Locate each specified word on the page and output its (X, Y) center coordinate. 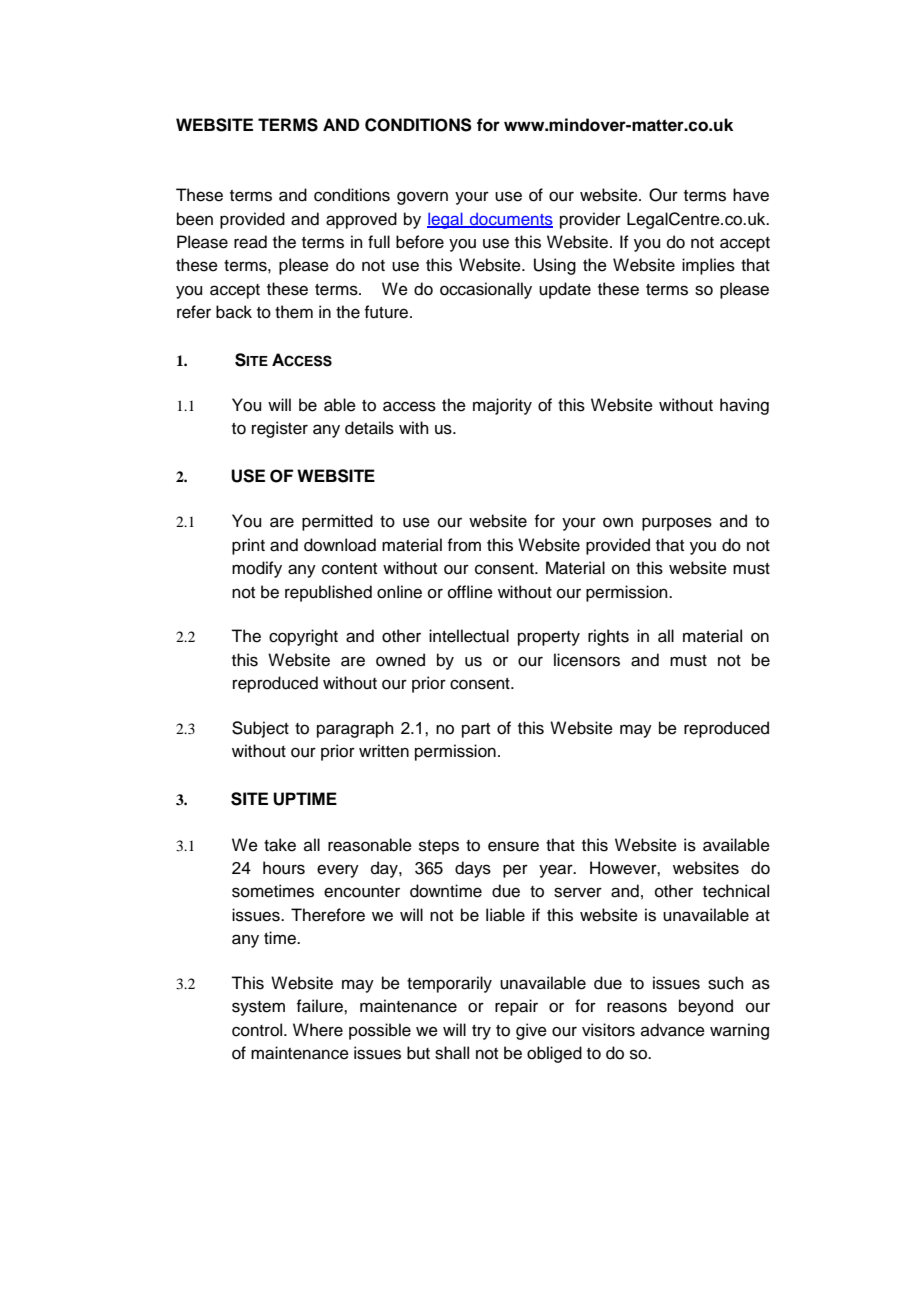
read (250, 242)
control (258, 1030)
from (464, 545)
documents (510, 220)
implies (708, 266)
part (476, 730)
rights (608, 637)
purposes (677, 524)
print (248, 546)
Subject (260, 729)
